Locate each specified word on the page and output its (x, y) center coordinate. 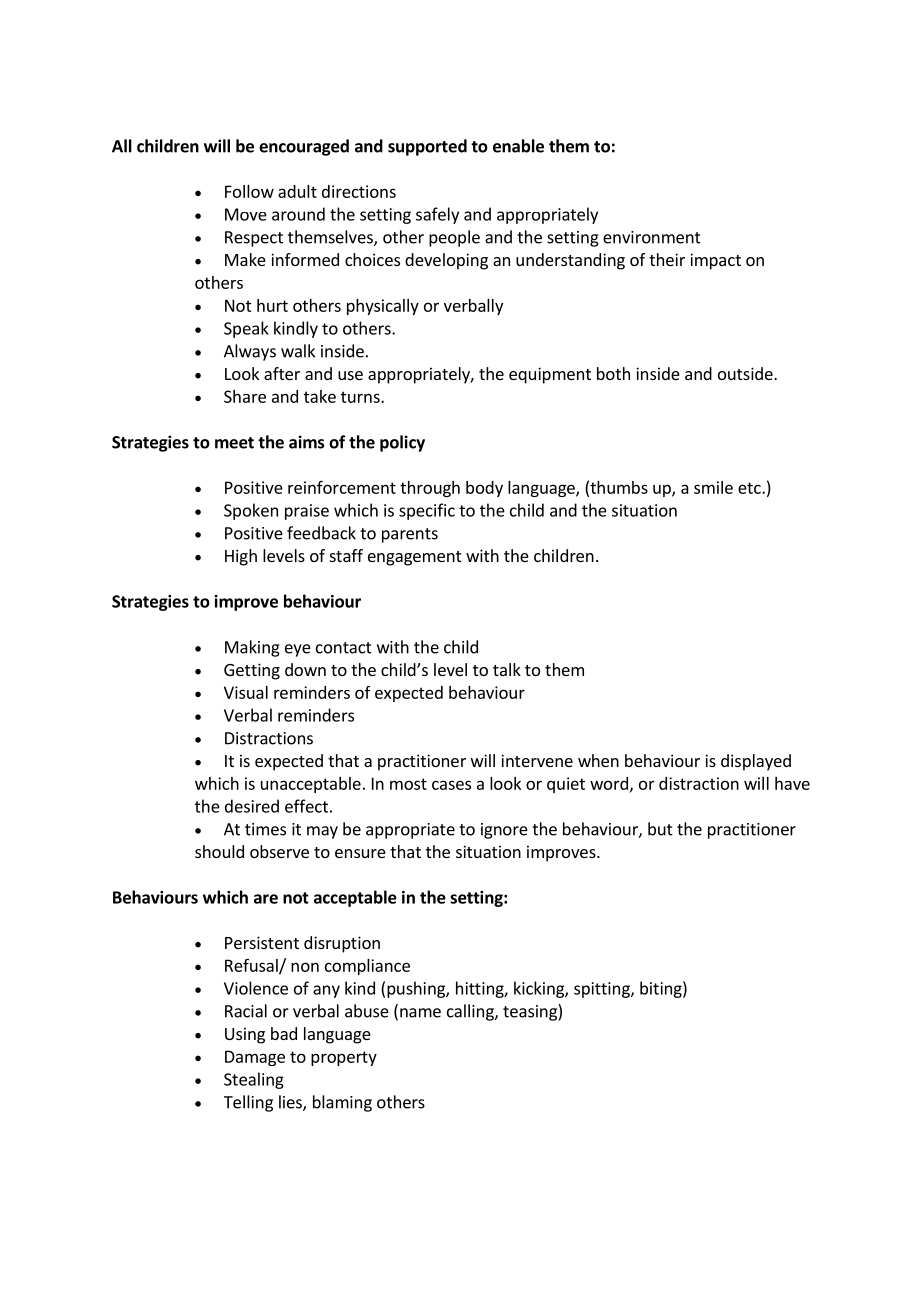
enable (518, 146)
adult (297, 191)
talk (507, 669)
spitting (603, 990)
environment (652, 237)
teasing (531, 1012)
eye (298, 650)
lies (291, 1103)
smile (713, 487)
